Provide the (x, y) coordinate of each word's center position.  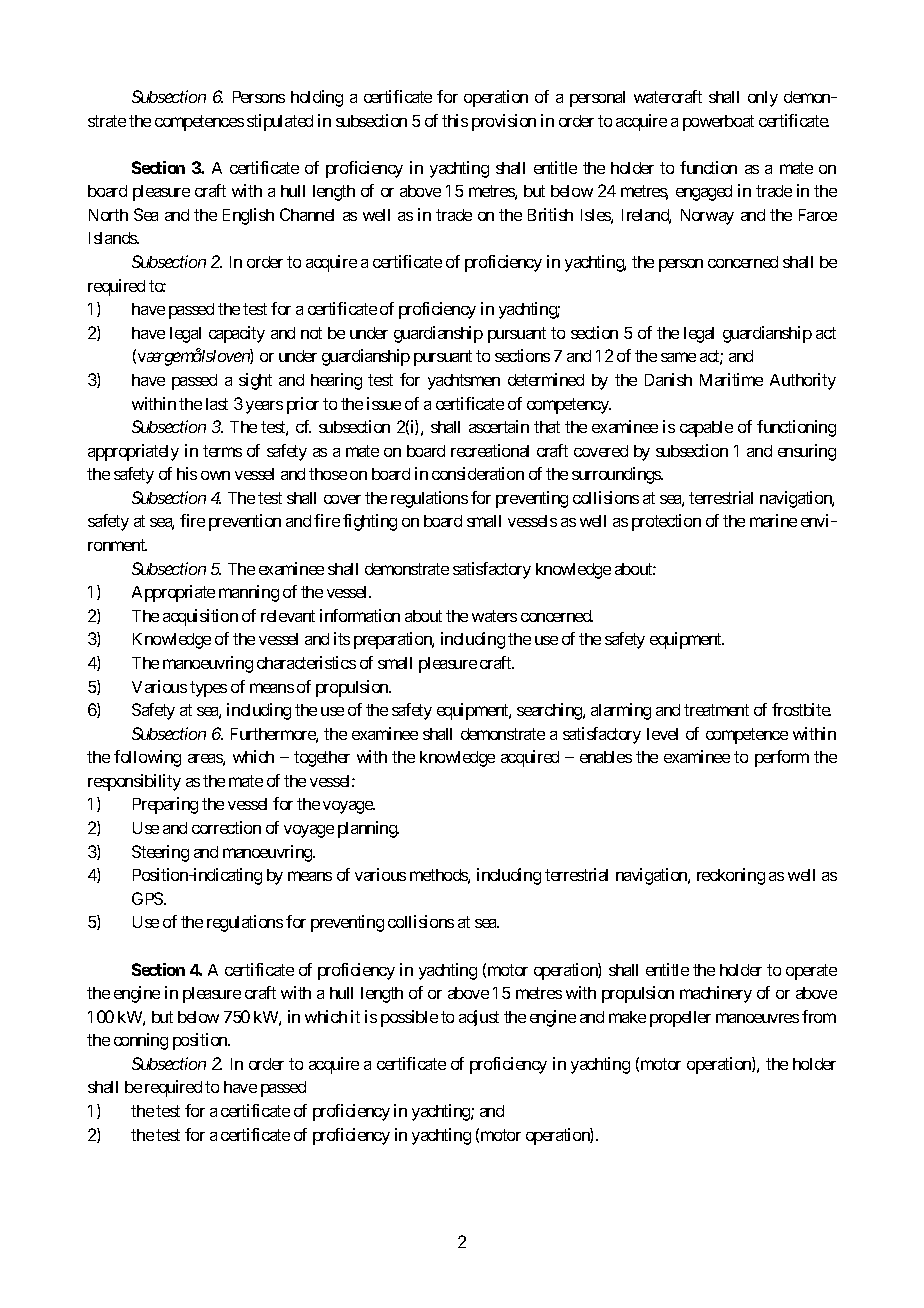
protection (666, 522)
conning (141, 1041)
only (763, 99)
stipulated (280, 122)
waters (494, 616)
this (455, 120)
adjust (479, 1018)
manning (249, 593)
